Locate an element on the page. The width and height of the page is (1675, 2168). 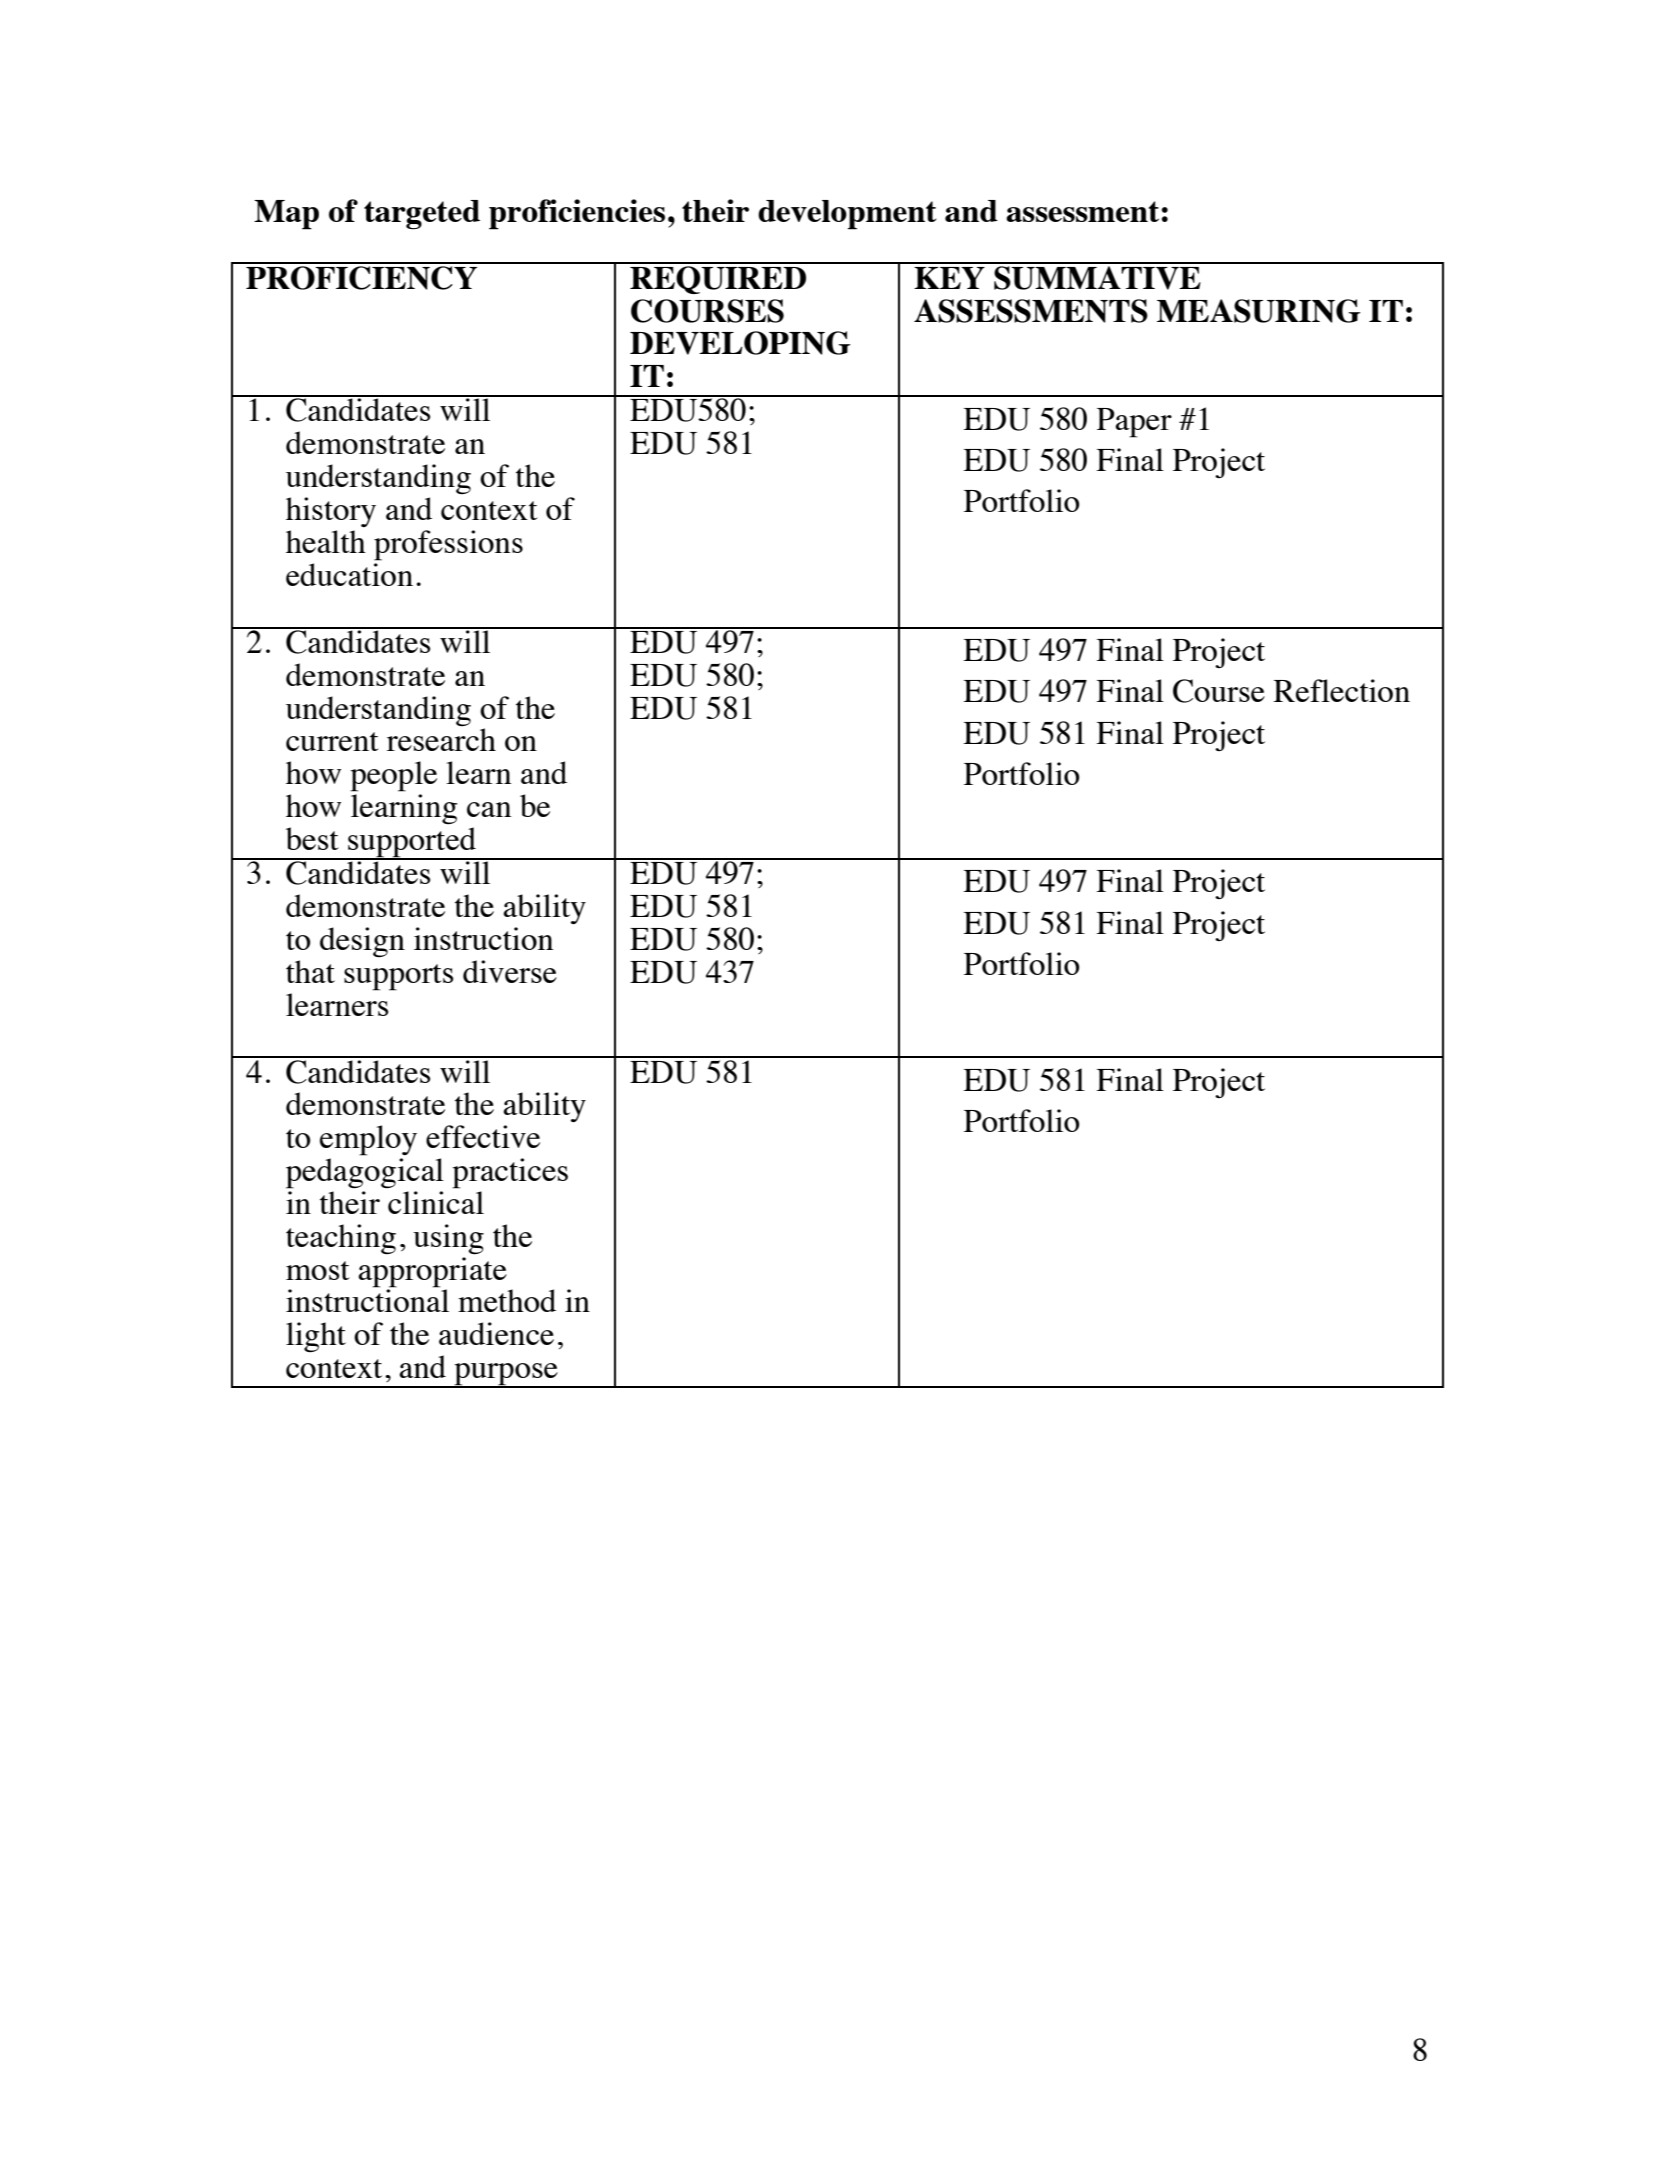
targeted is located at coordinates (422, 215).
